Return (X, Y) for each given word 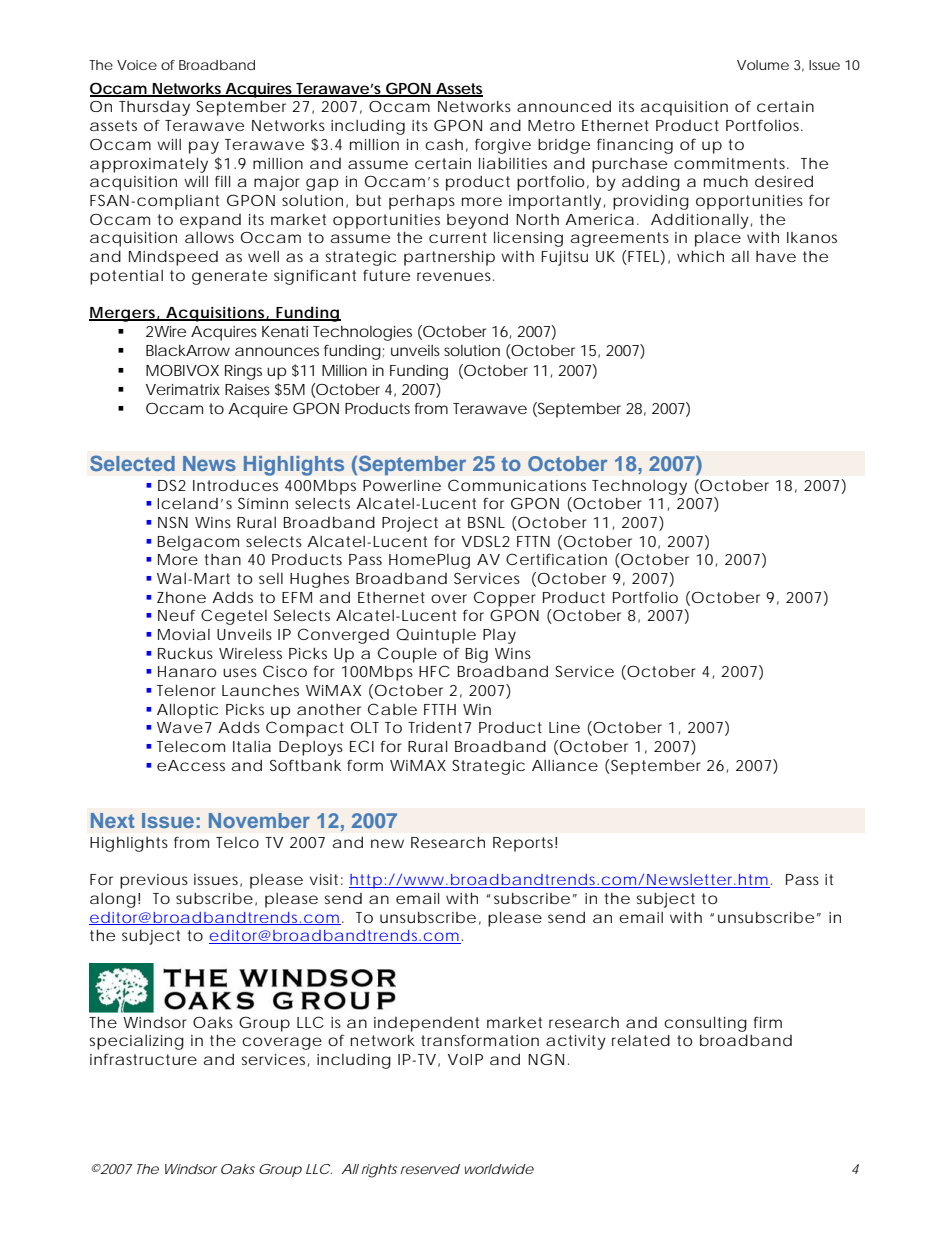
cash (444, 144)
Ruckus (185, 653)
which (700, 256)
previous (154, 881)
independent (426, 1024)
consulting (705, 1024)
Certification (556, 559)
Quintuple (436, 636)
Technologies (362, 333)
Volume (763, 65)
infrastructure (143, 1059)
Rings (243, 372)
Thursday (154, 108)
